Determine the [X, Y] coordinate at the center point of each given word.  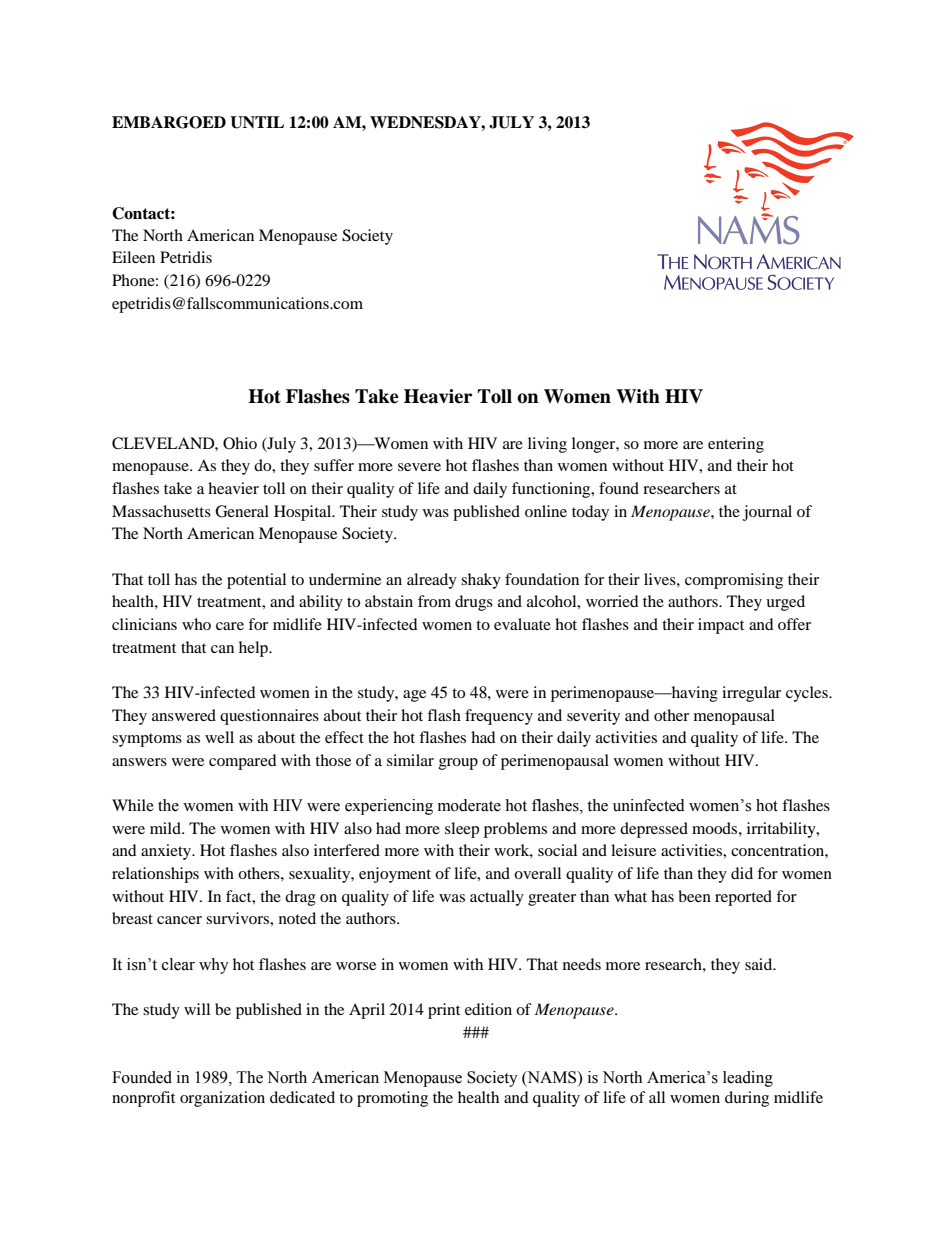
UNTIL [257, 122]
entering [736, 445]
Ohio [240, 443]
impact [721, 626]
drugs [474, 603]
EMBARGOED [169, 122]
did [742, 873]
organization [222, 1099]
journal [767, 513]
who [196, 624]
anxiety [167, 852]
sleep [462, 830]
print [444, 1011]
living [547, 445]
